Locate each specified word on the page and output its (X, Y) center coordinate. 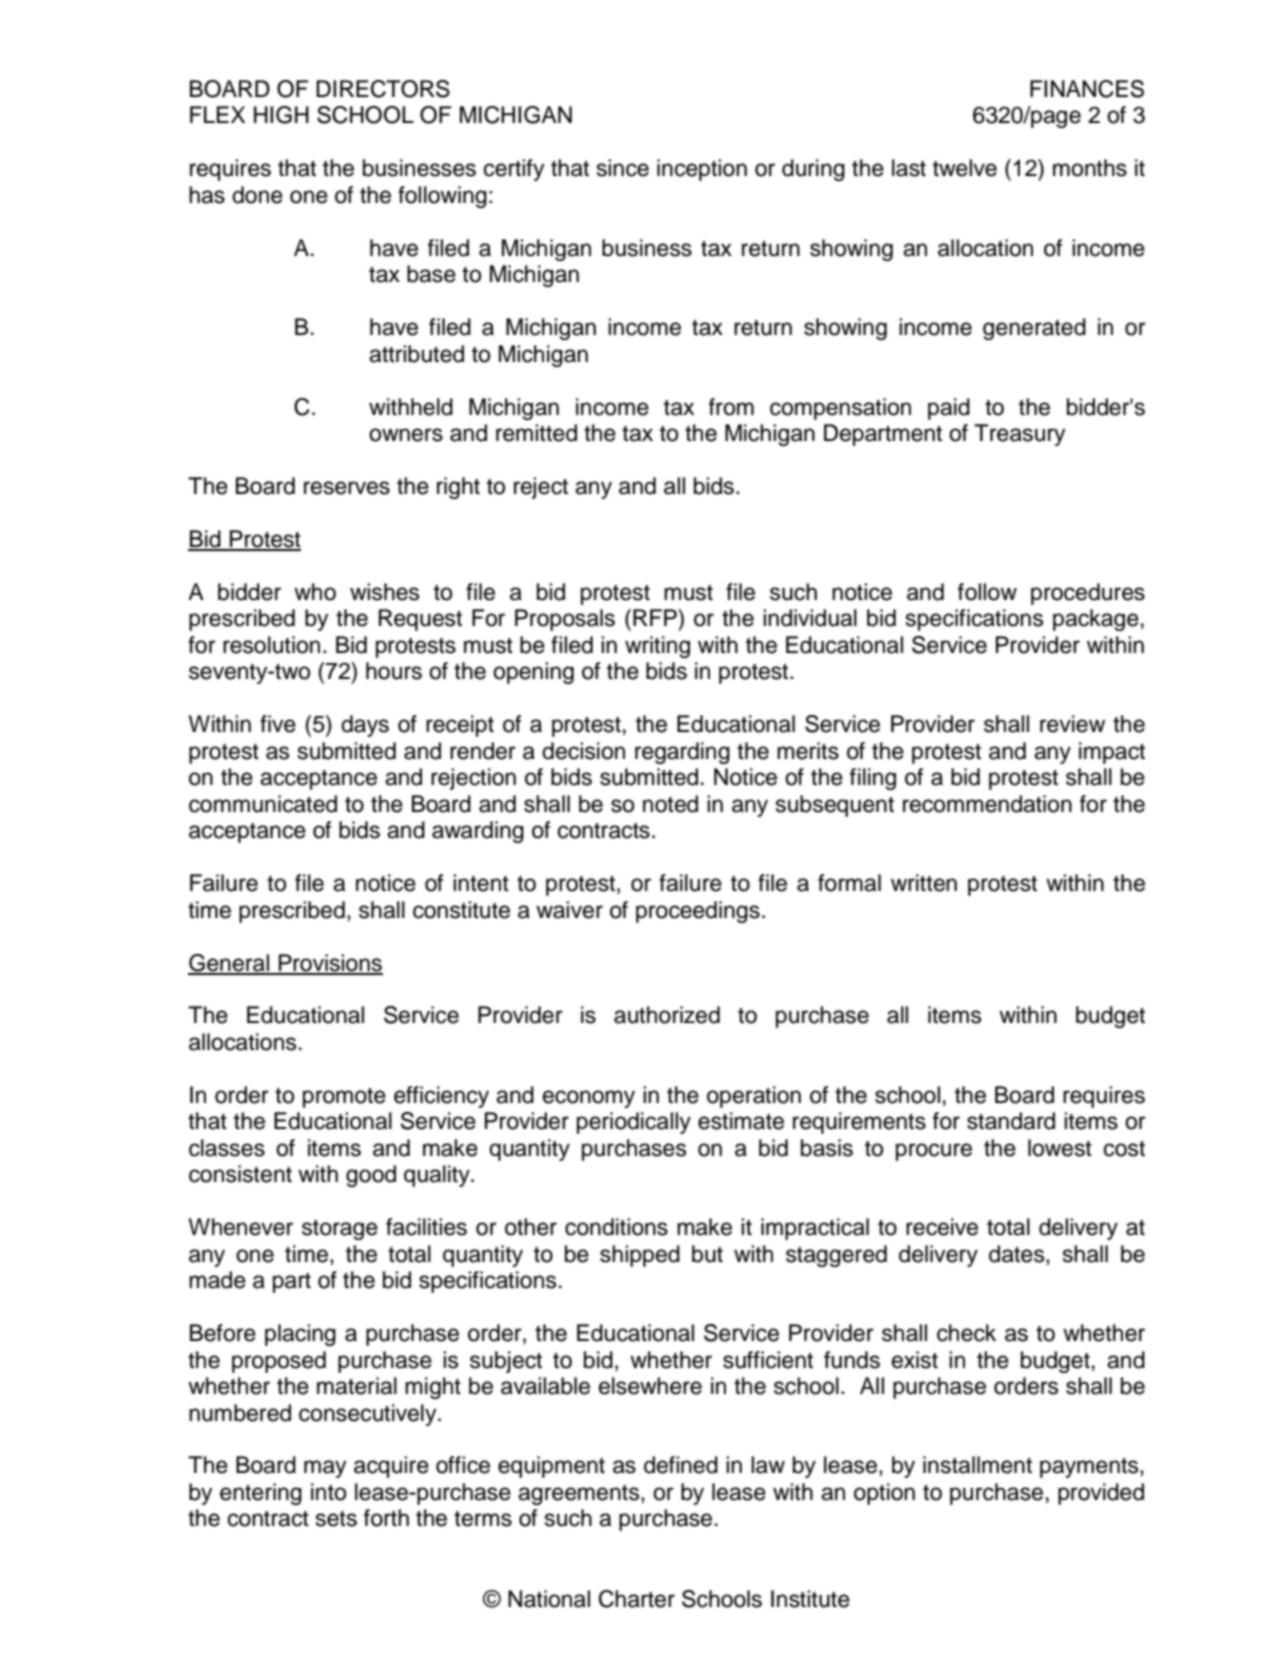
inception (702, 170)
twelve (965, 168)
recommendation (987, 804)
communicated (263, 804)
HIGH (281, 115)
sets (336, 1519)
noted (670, 804)
